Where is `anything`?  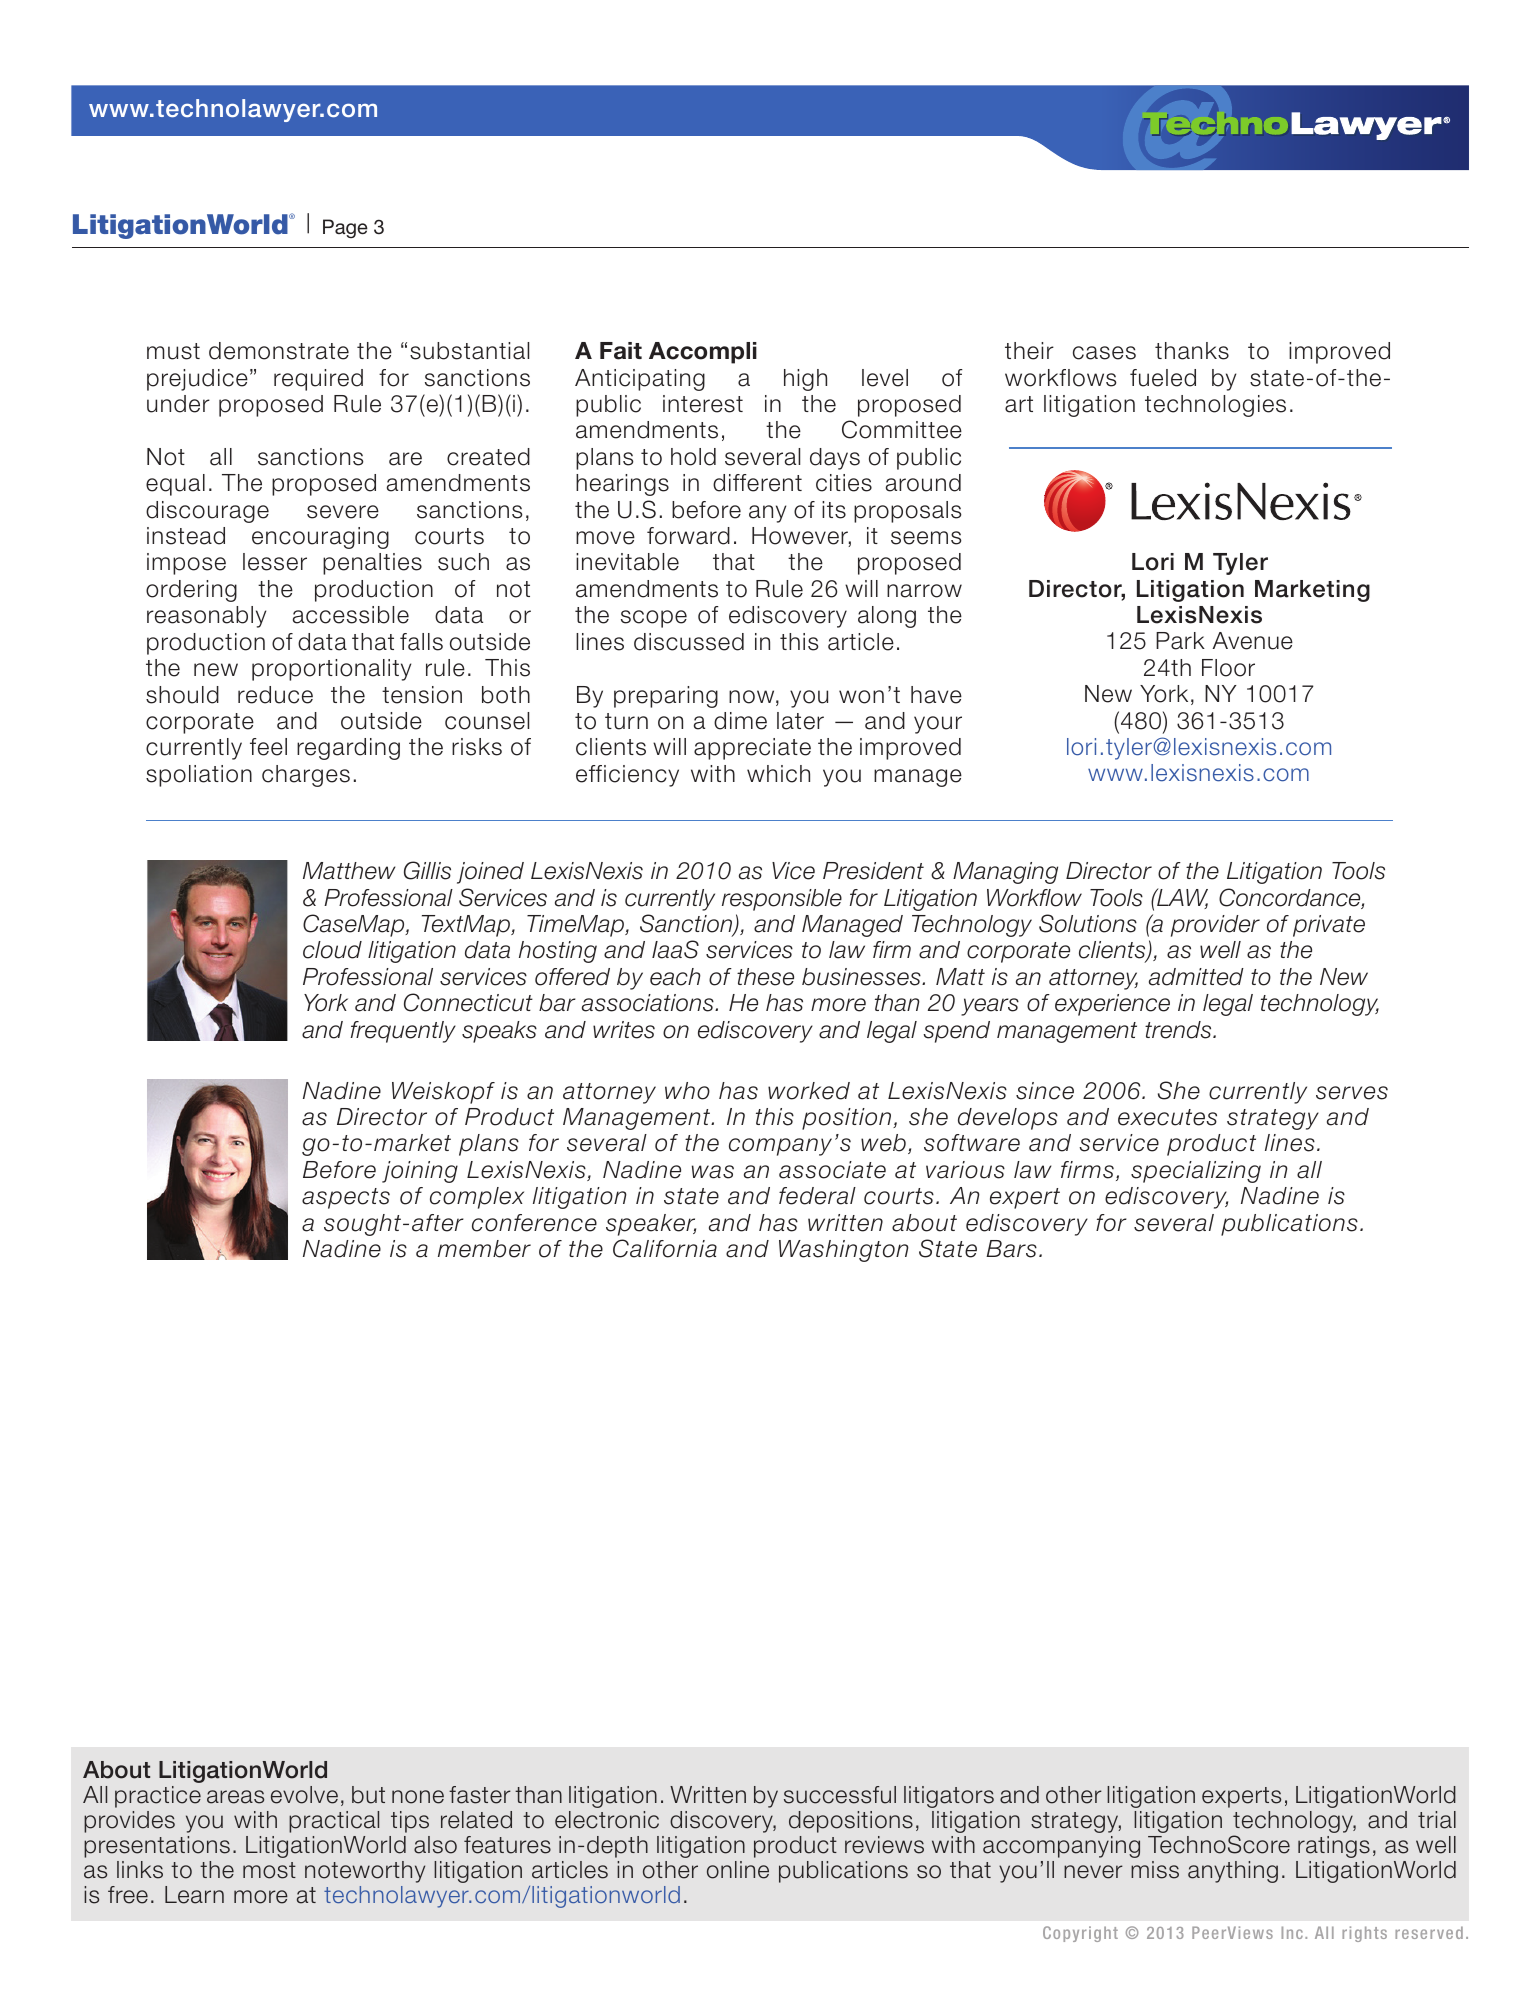 anything is located at coordinates (1233, 1872).
